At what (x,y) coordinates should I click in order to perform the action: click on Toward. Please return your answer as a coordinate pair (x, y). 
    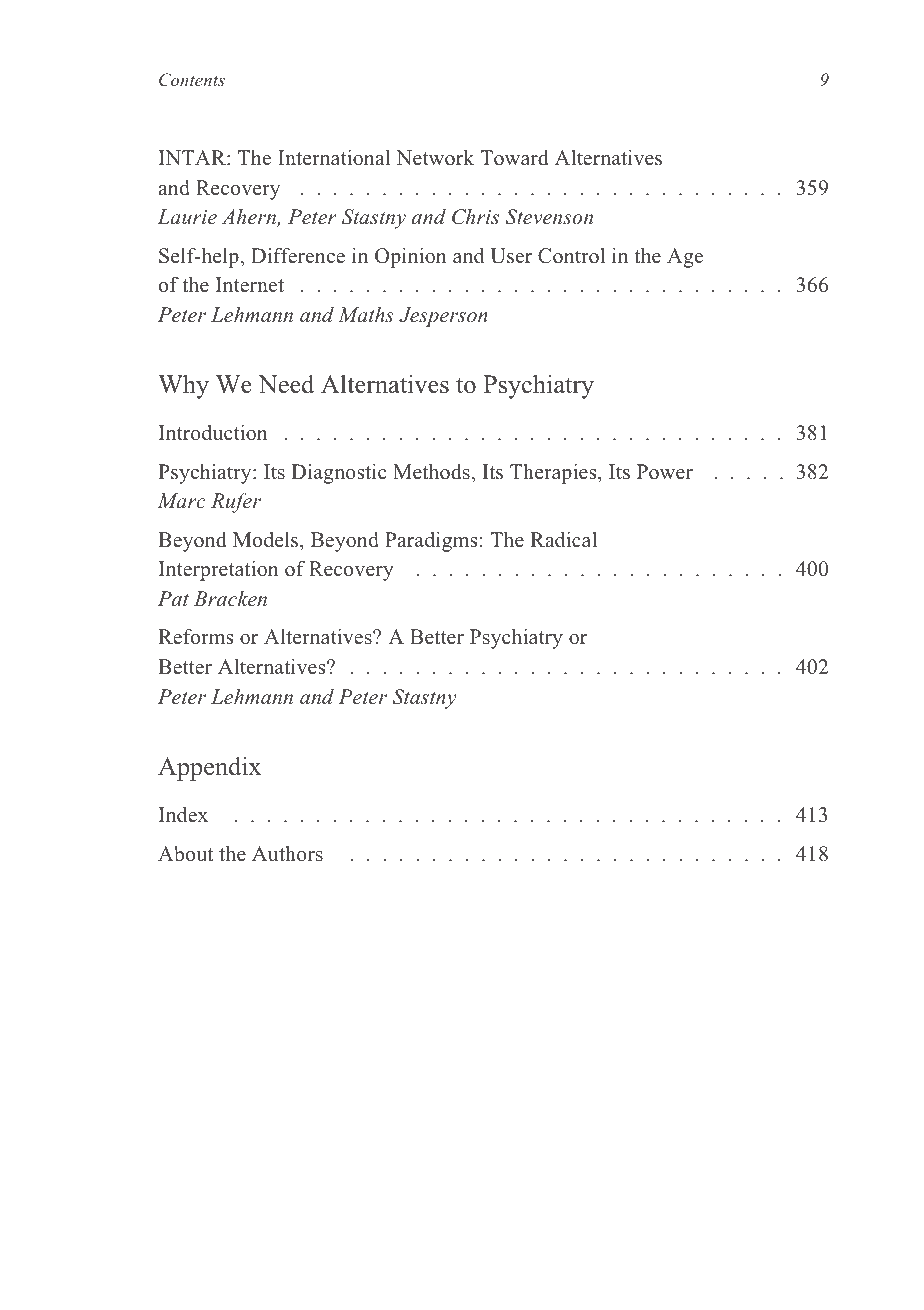
    Looking at the image, I should click on (514, 158).
